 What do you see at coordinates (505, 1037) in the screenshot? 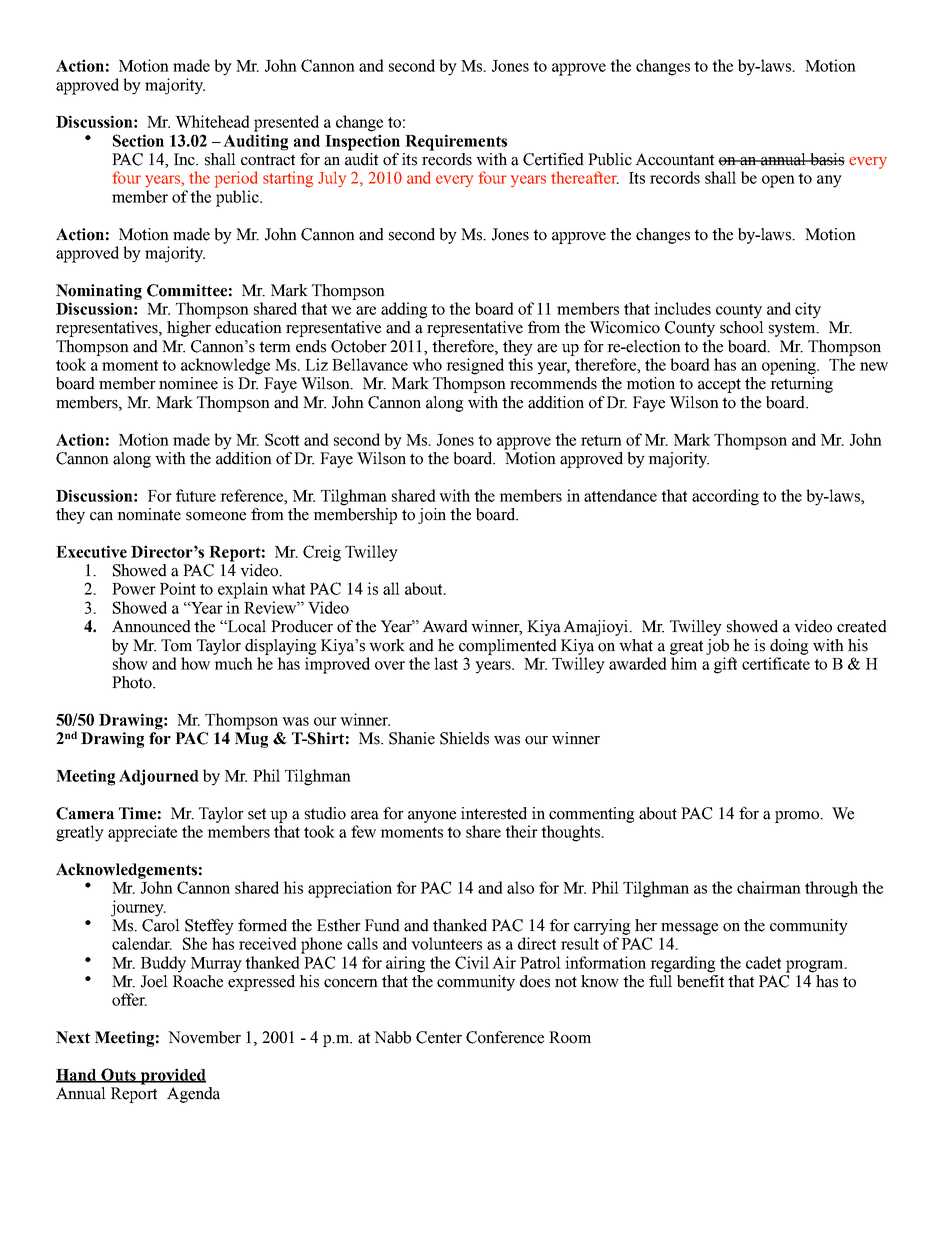
I see `Conference` at bounding box center [505, 1037].
